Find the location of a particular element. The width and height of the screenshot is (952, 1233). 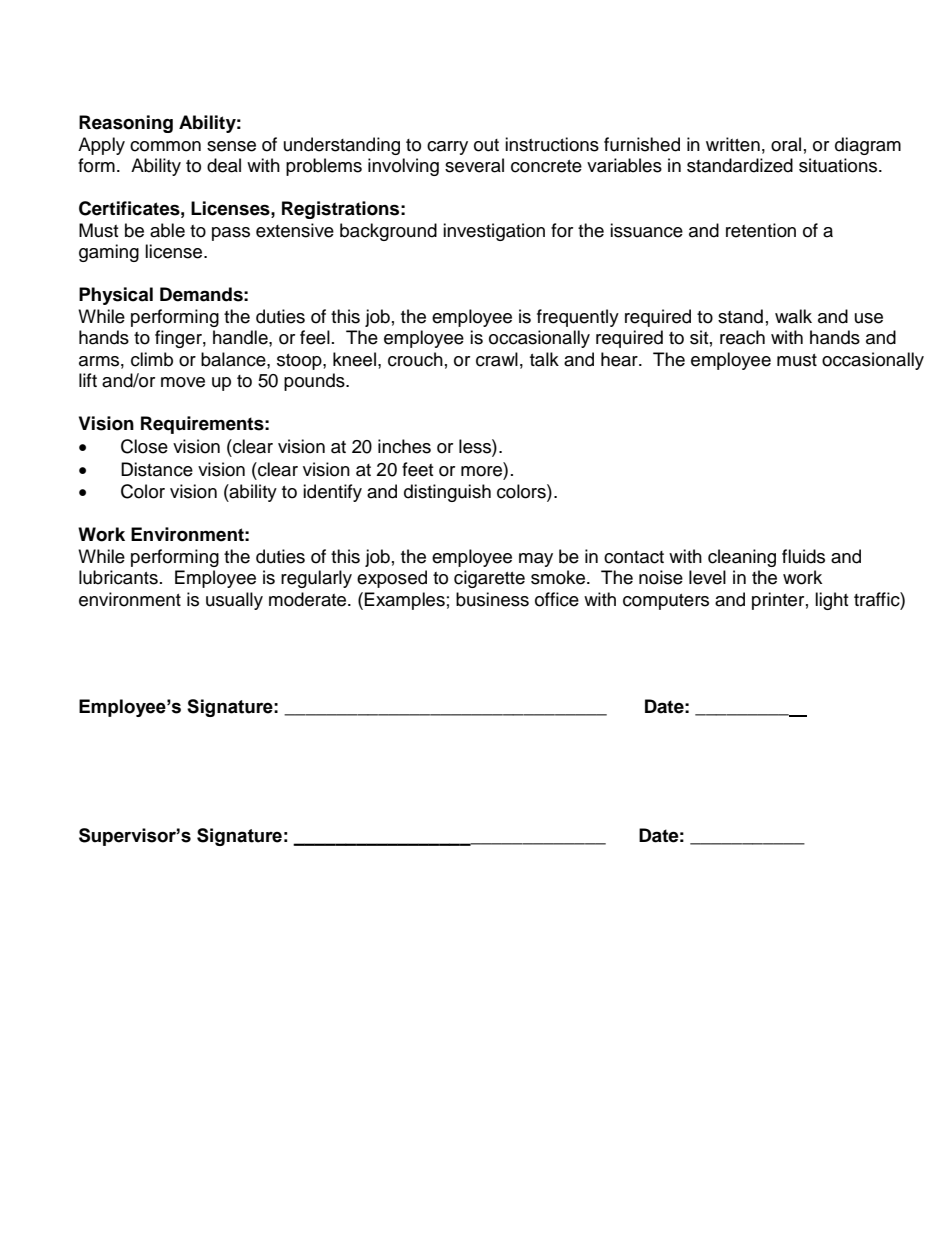

climb is located at coordinates (152, 359).
